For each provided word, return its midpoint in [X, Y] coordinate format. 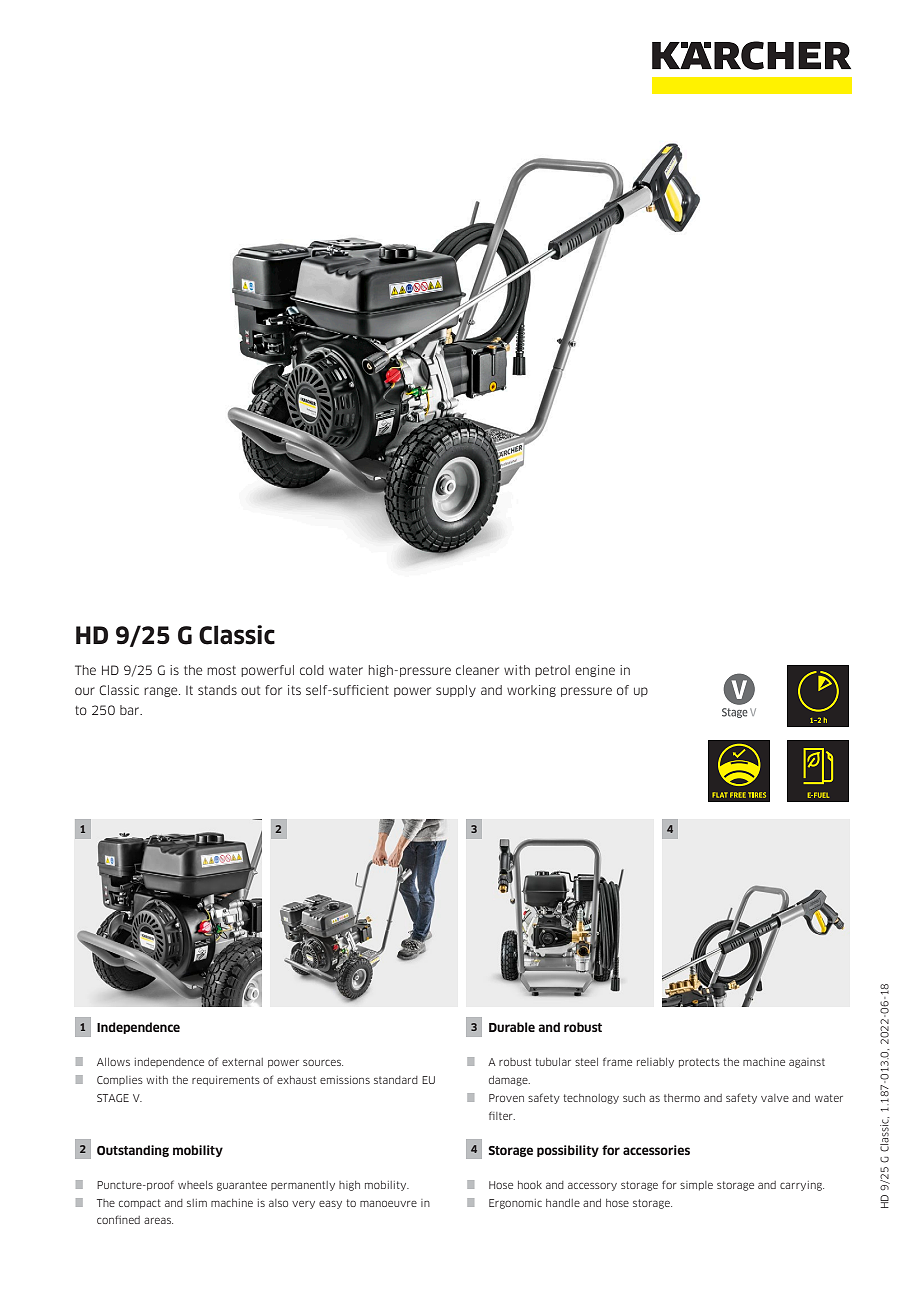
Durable [512, 1027]
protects [699, 1063]
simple [696, 1186]
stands [217, 690]
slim [197, 1203]
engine [595, 671]
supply [456, 691]
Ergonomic [515, 1204]
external [242, 1062]
